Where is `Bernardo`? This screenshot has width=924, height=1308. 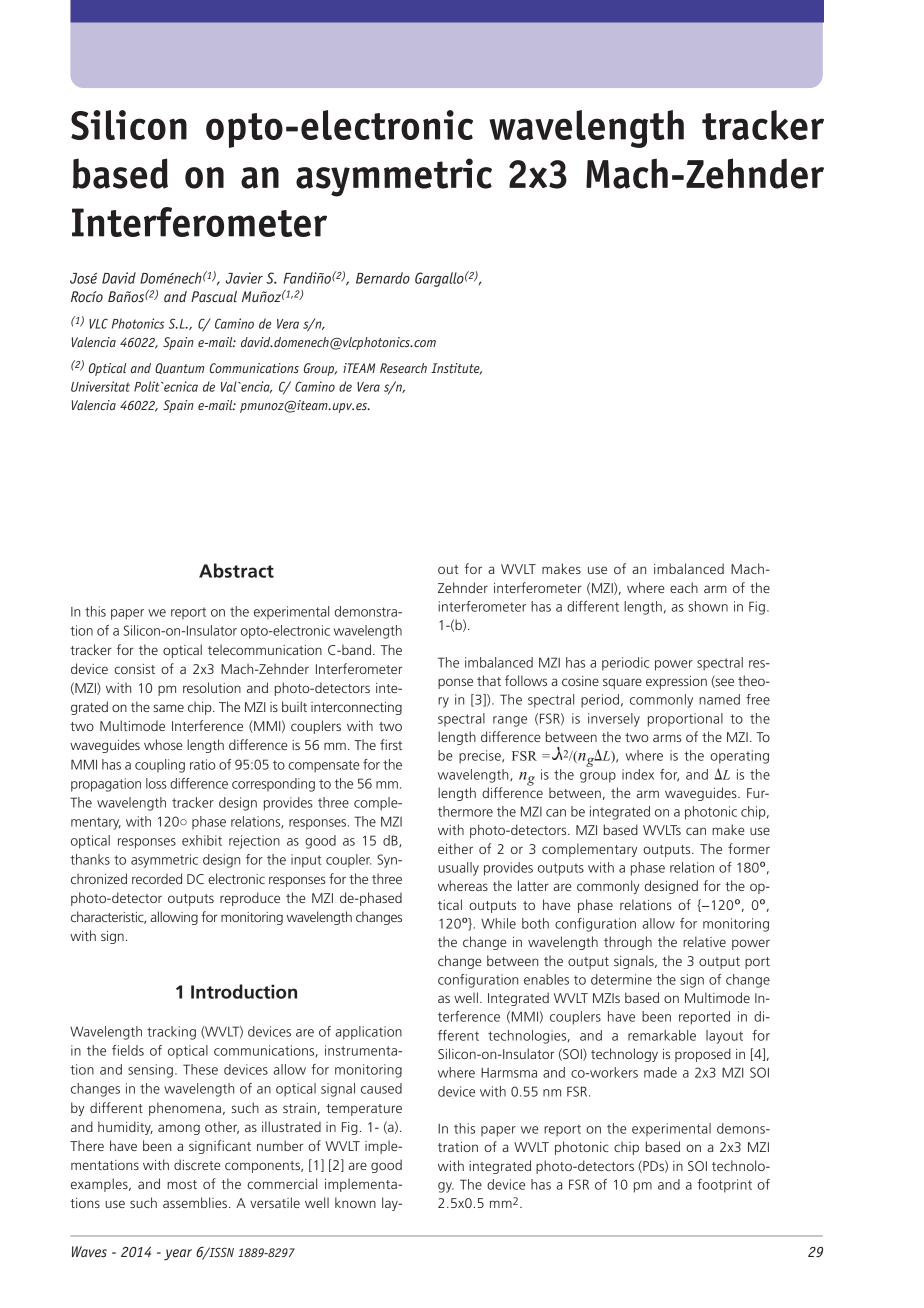
Bernardo is located at coordinates (383, 278).
